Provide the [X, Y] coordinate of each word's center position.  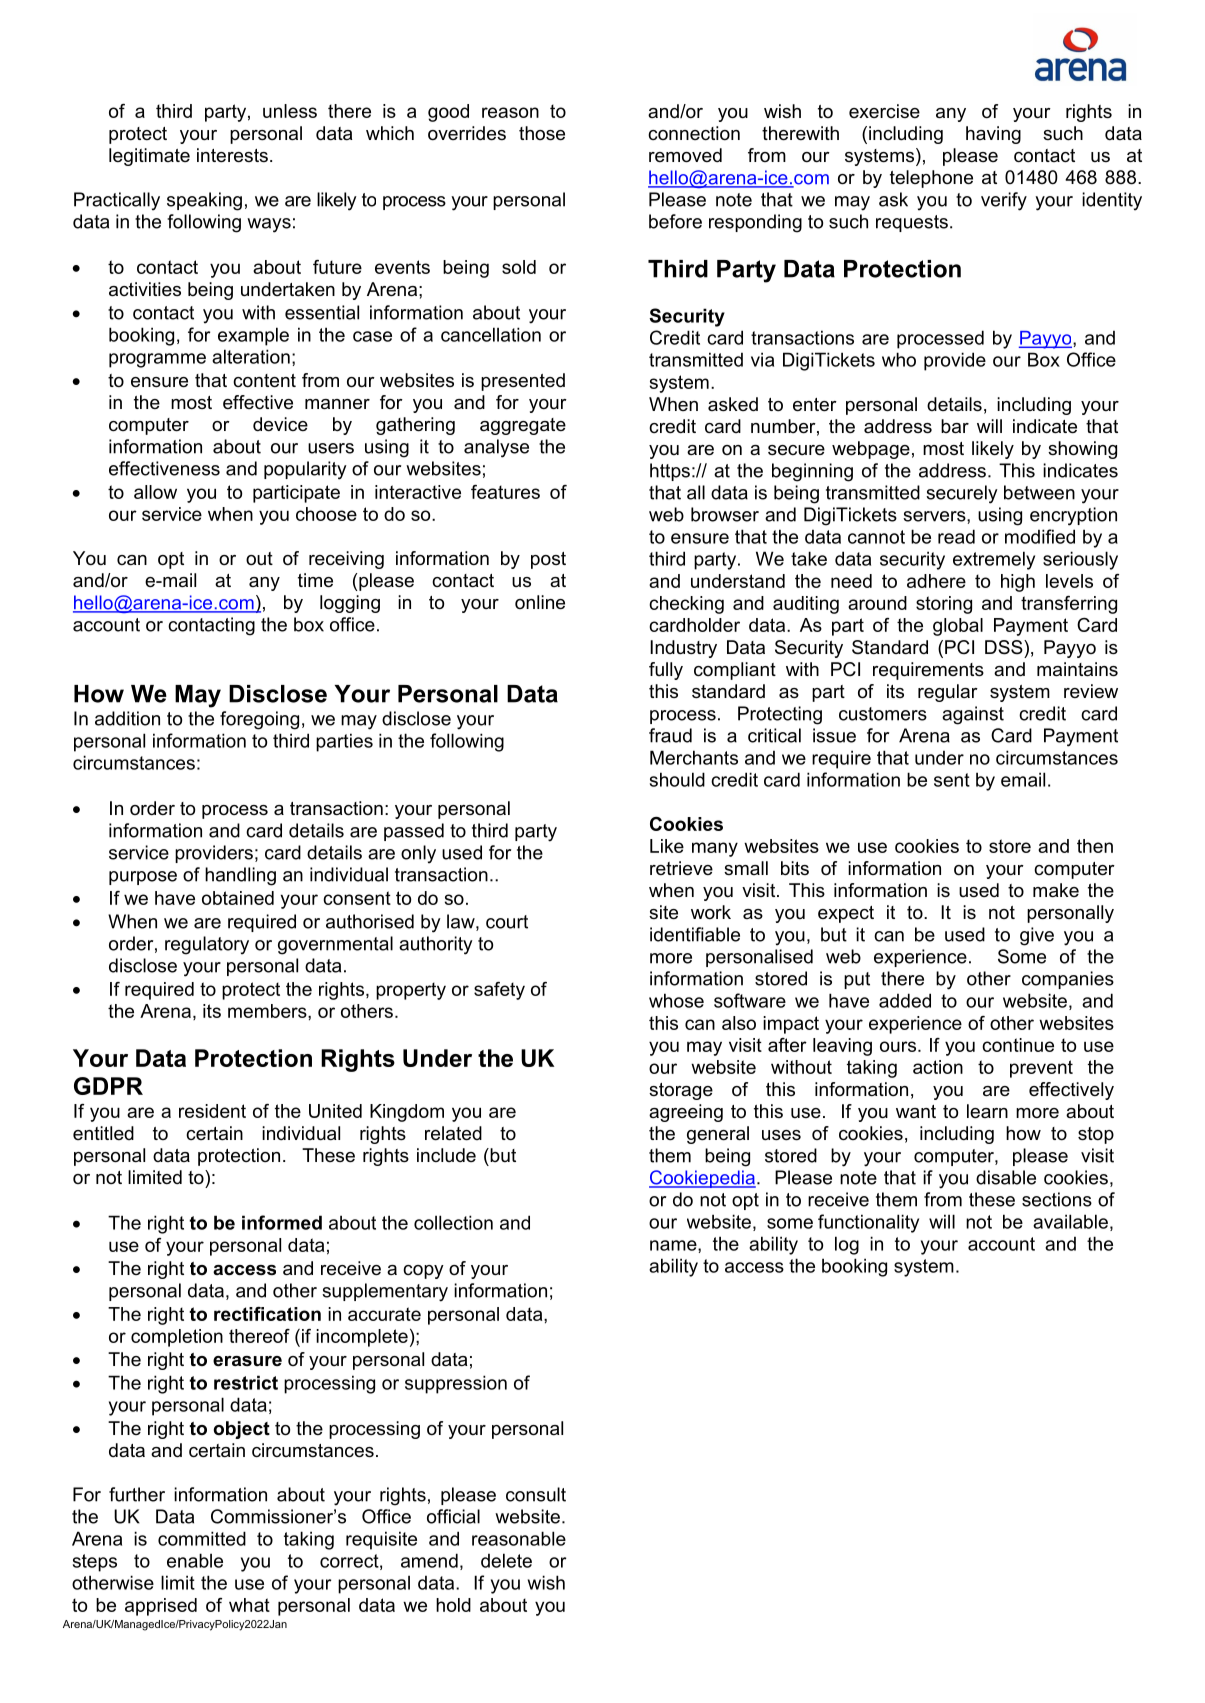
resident [212, 1111]
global [958, 627]
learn [987, 1111]
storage [681, 1091]
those [542, 133]
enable [195, 1560]
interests [232, 155]
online [540, 602]
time [315, 580]
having [993, 135]
